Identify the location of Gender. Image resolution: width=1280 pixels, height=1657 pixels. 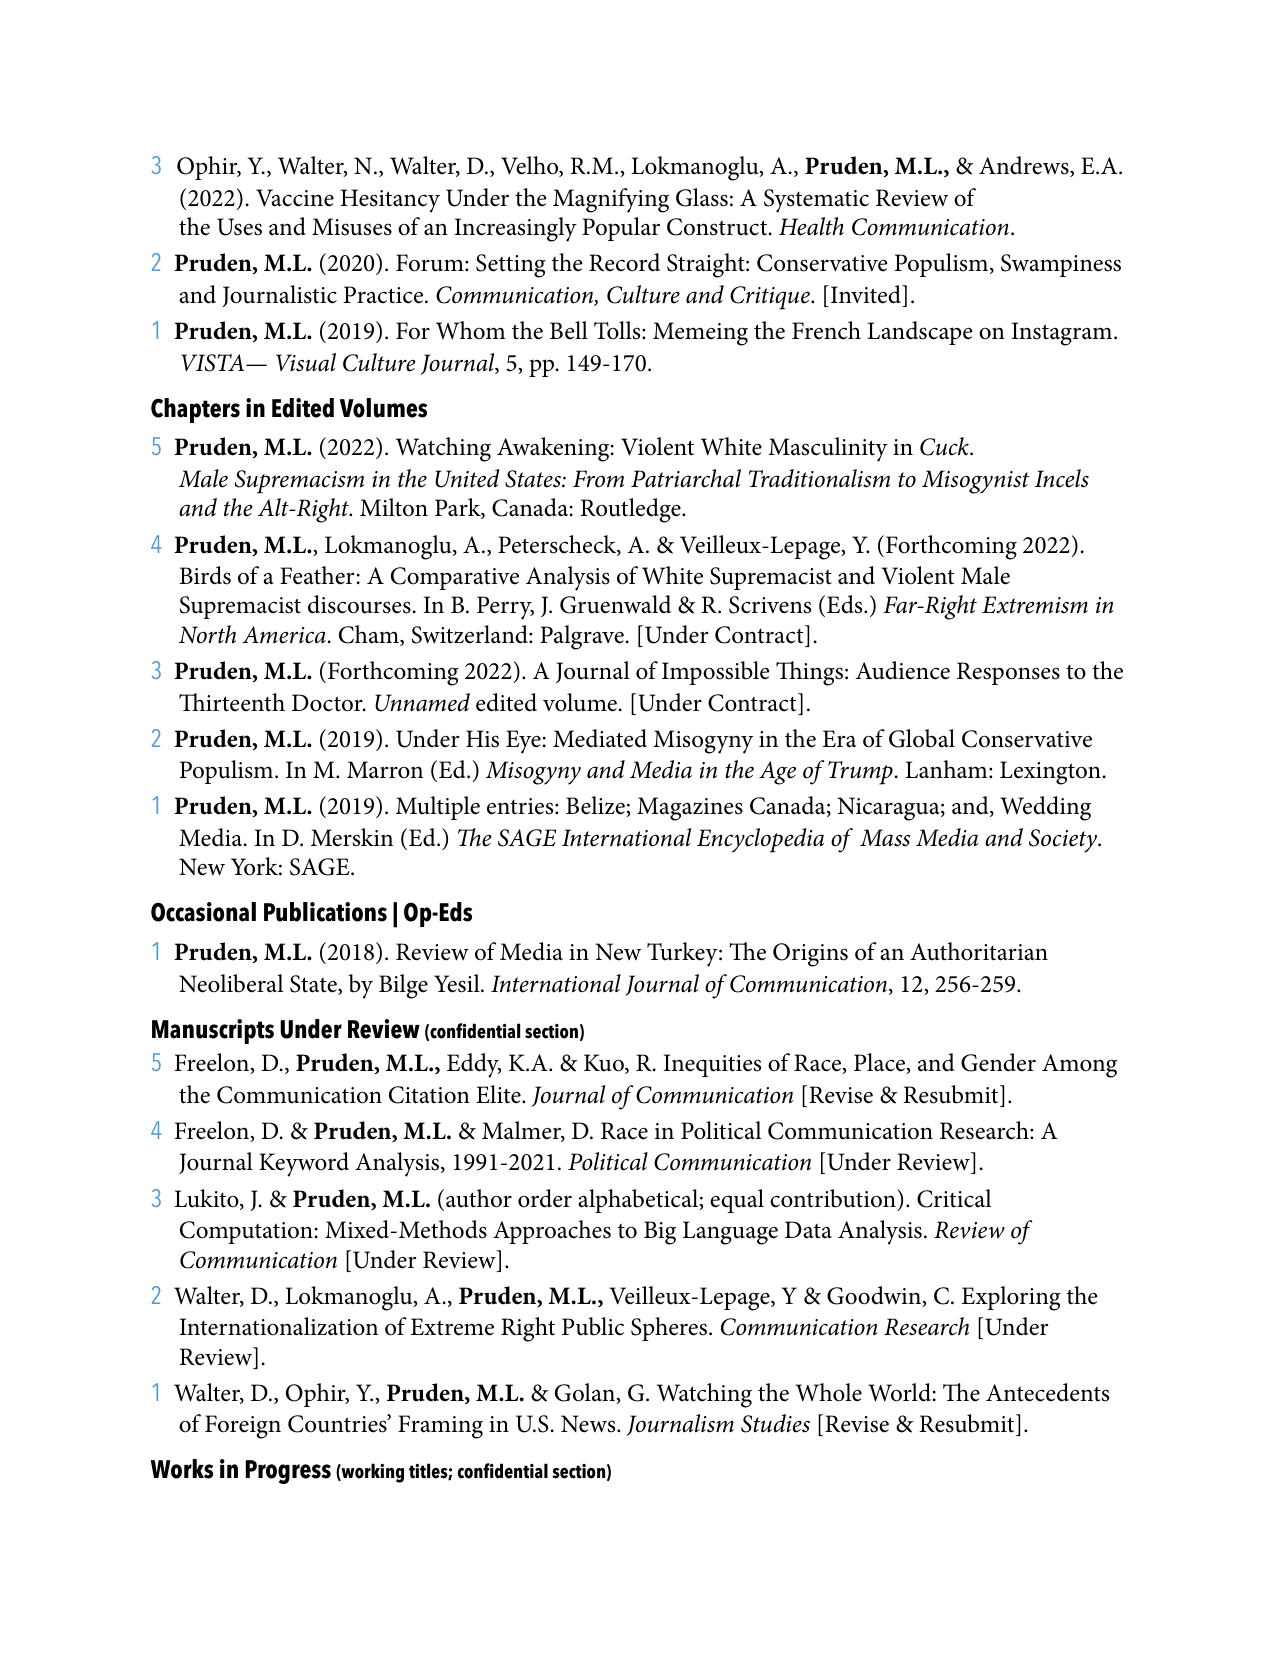
(998, 1062).
